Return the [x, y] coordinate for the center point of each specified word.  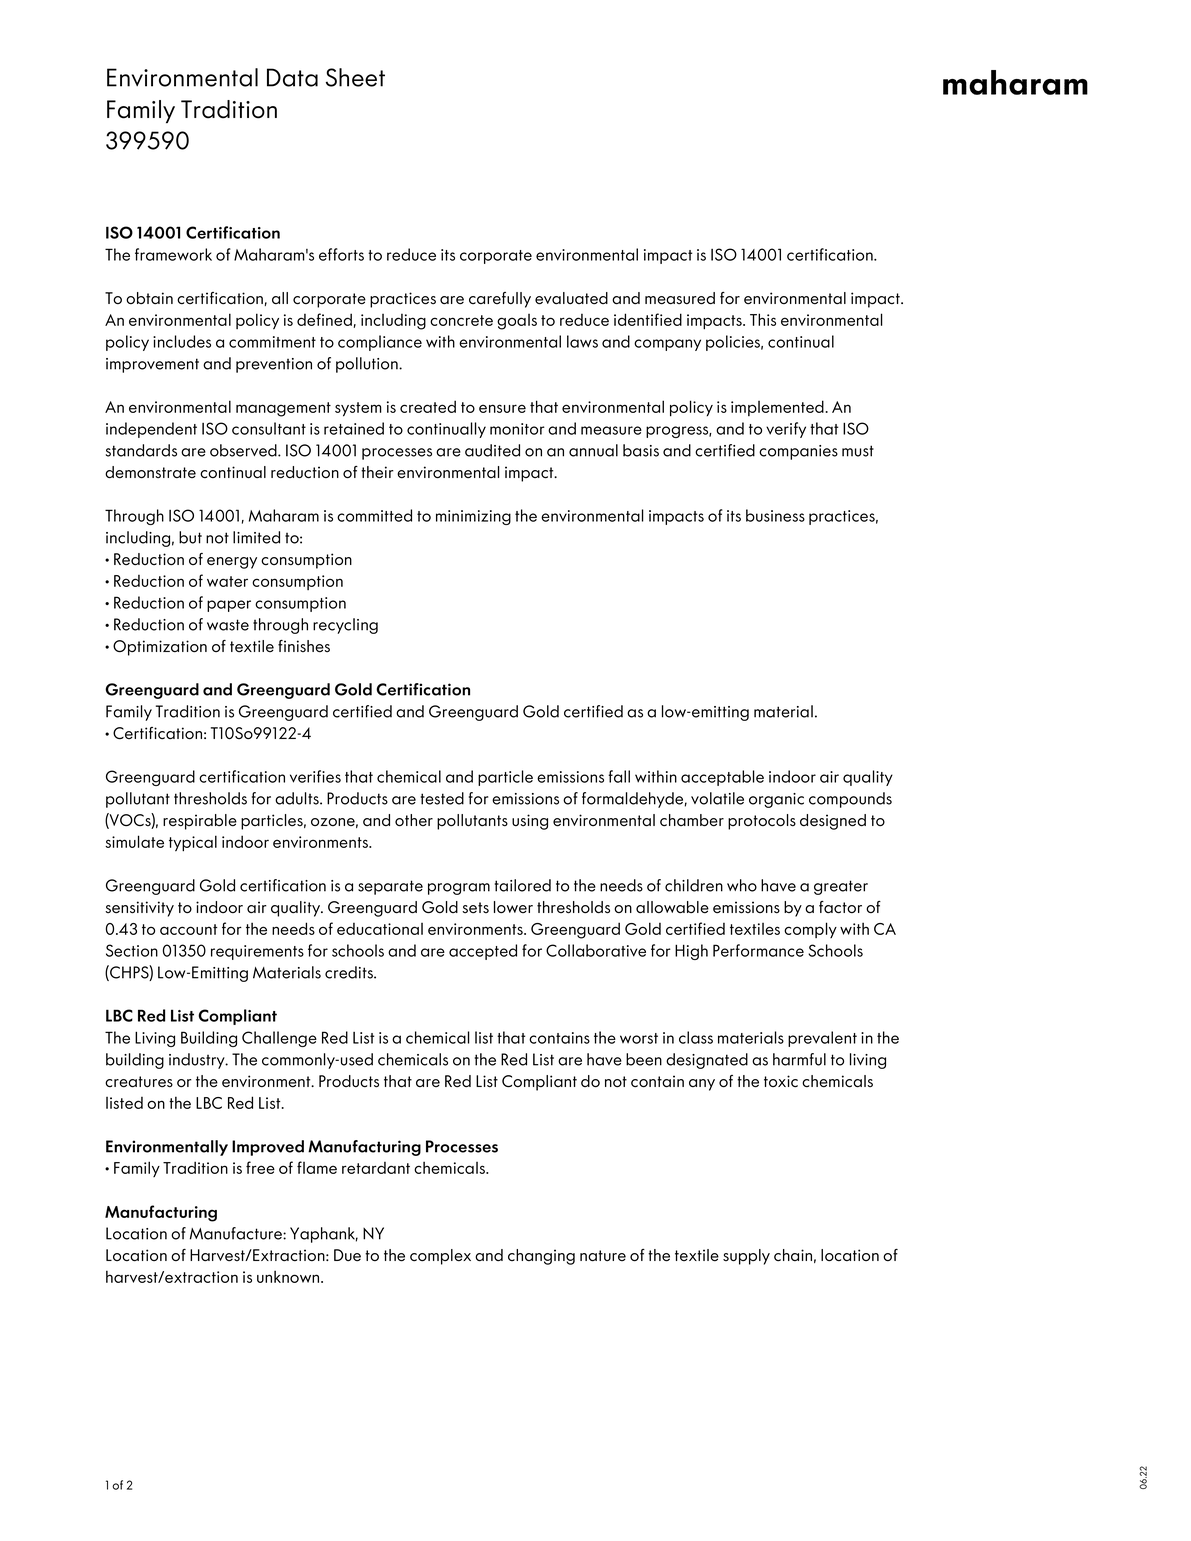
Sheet [355, 77]
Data [292, 77]
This [763, 319]
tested [442, 798]
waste [228, 625]
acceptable [722, 778]
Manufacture [237, 1233]
